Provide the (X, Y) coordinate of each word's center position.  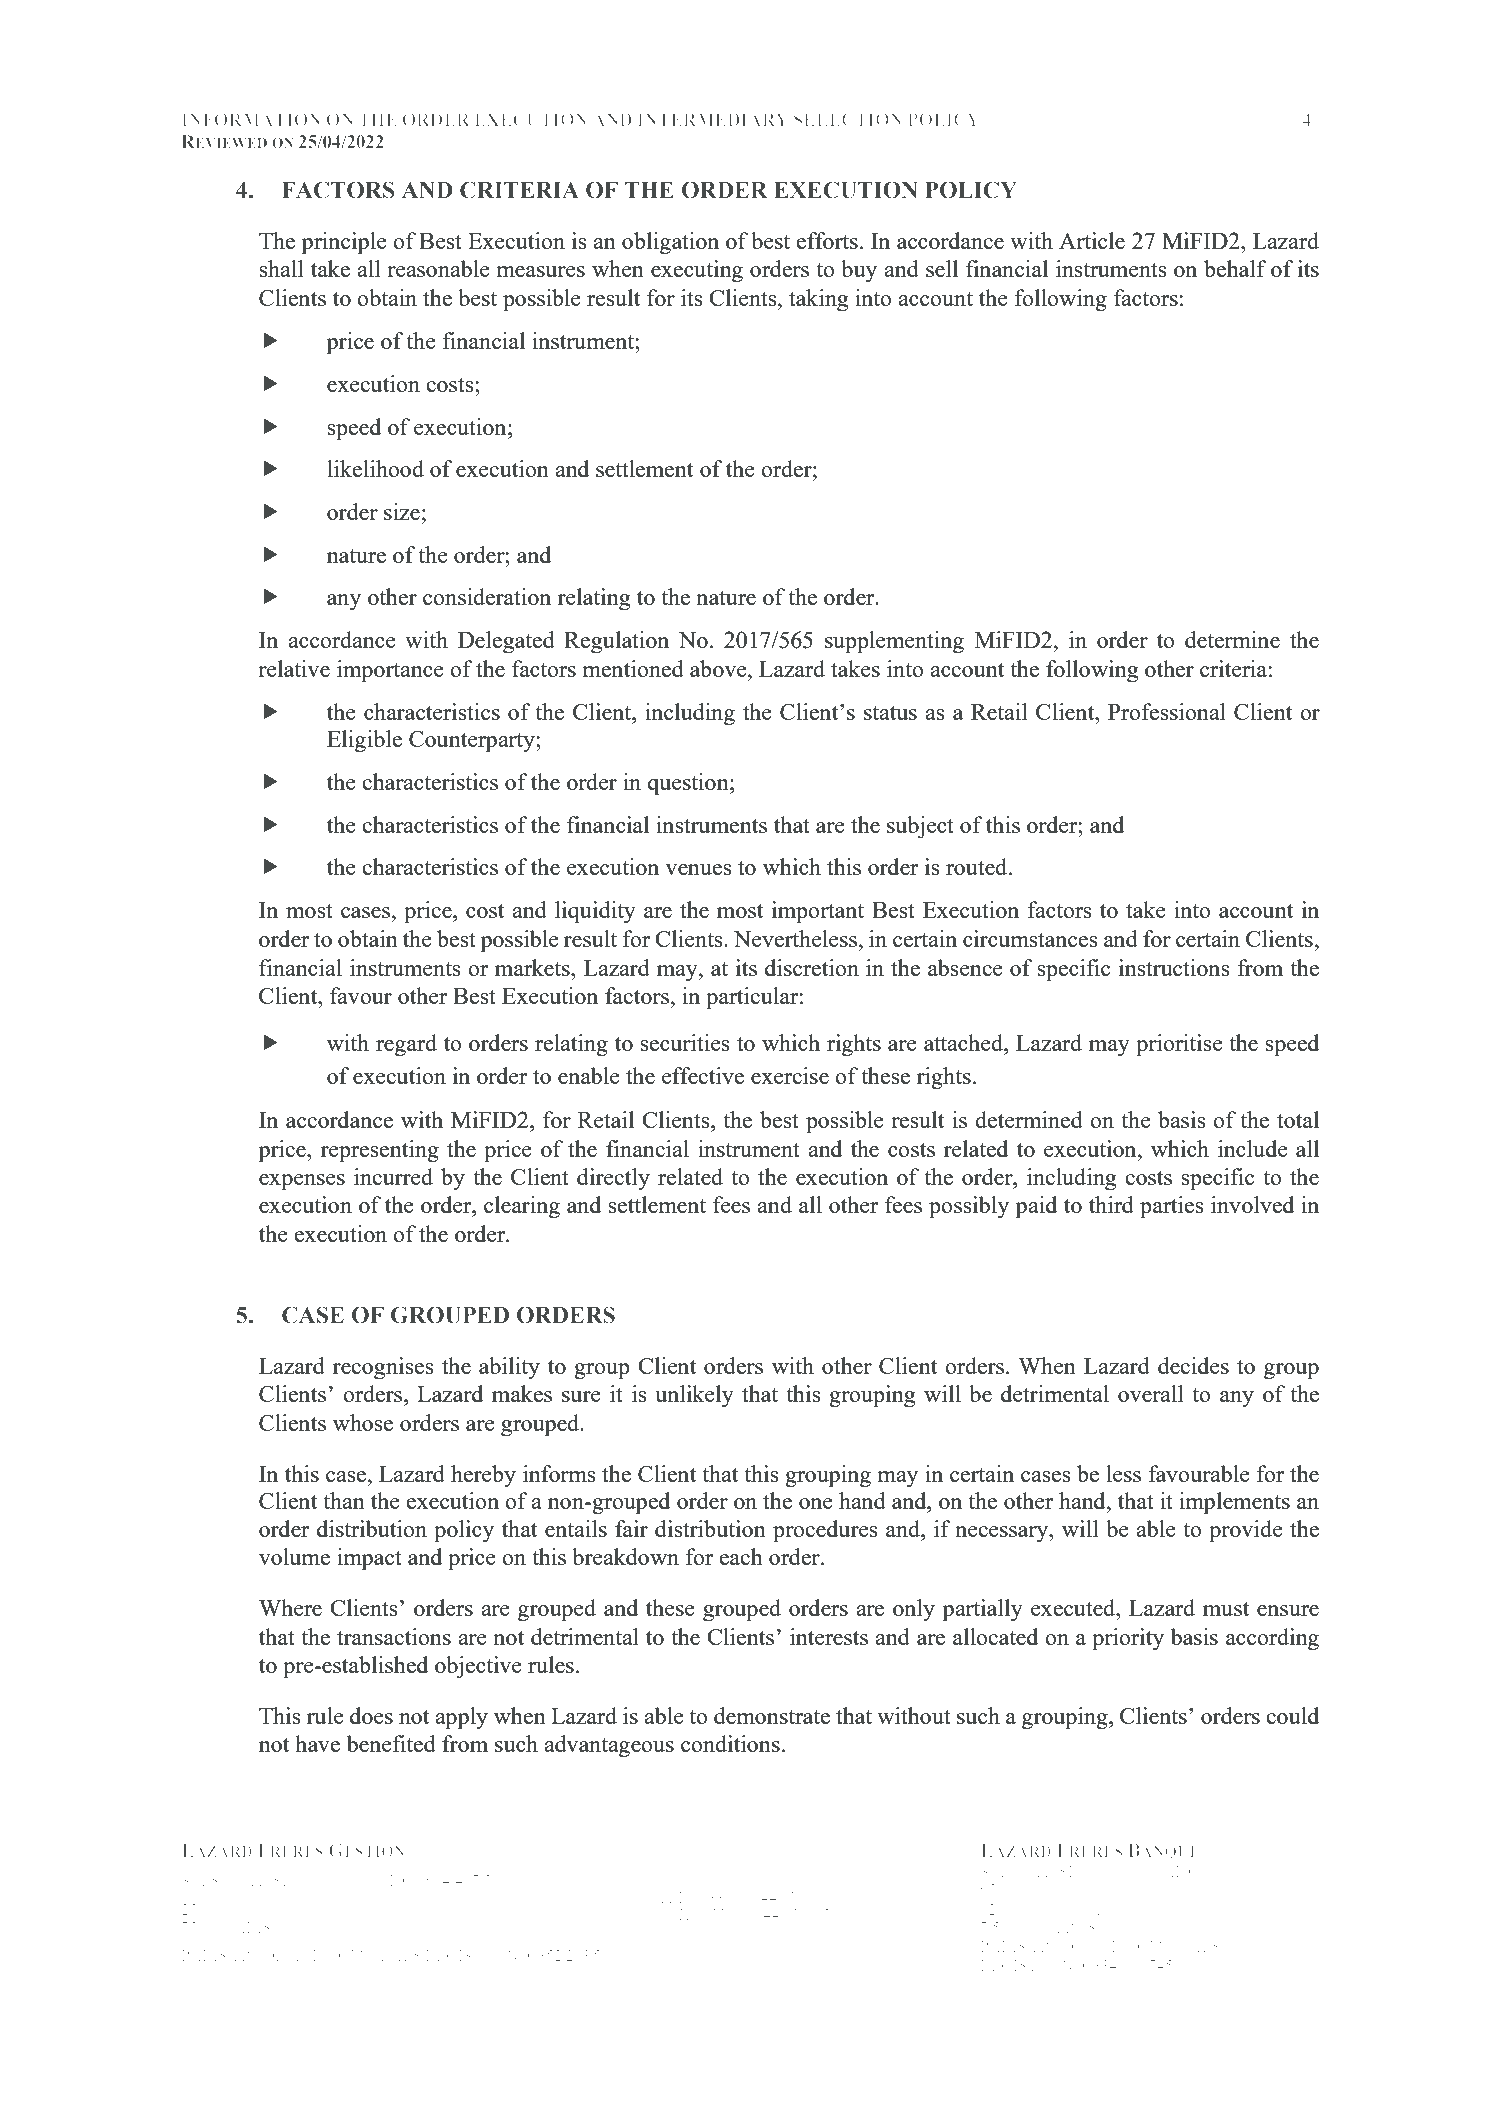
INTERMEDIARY (713, 119)
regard (406, 1045)
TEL (674, 1897)
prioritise (1179, 1045)
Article (1092, 240)
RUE (217, 1910)
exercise (790, 1075)
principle (344, 243)
